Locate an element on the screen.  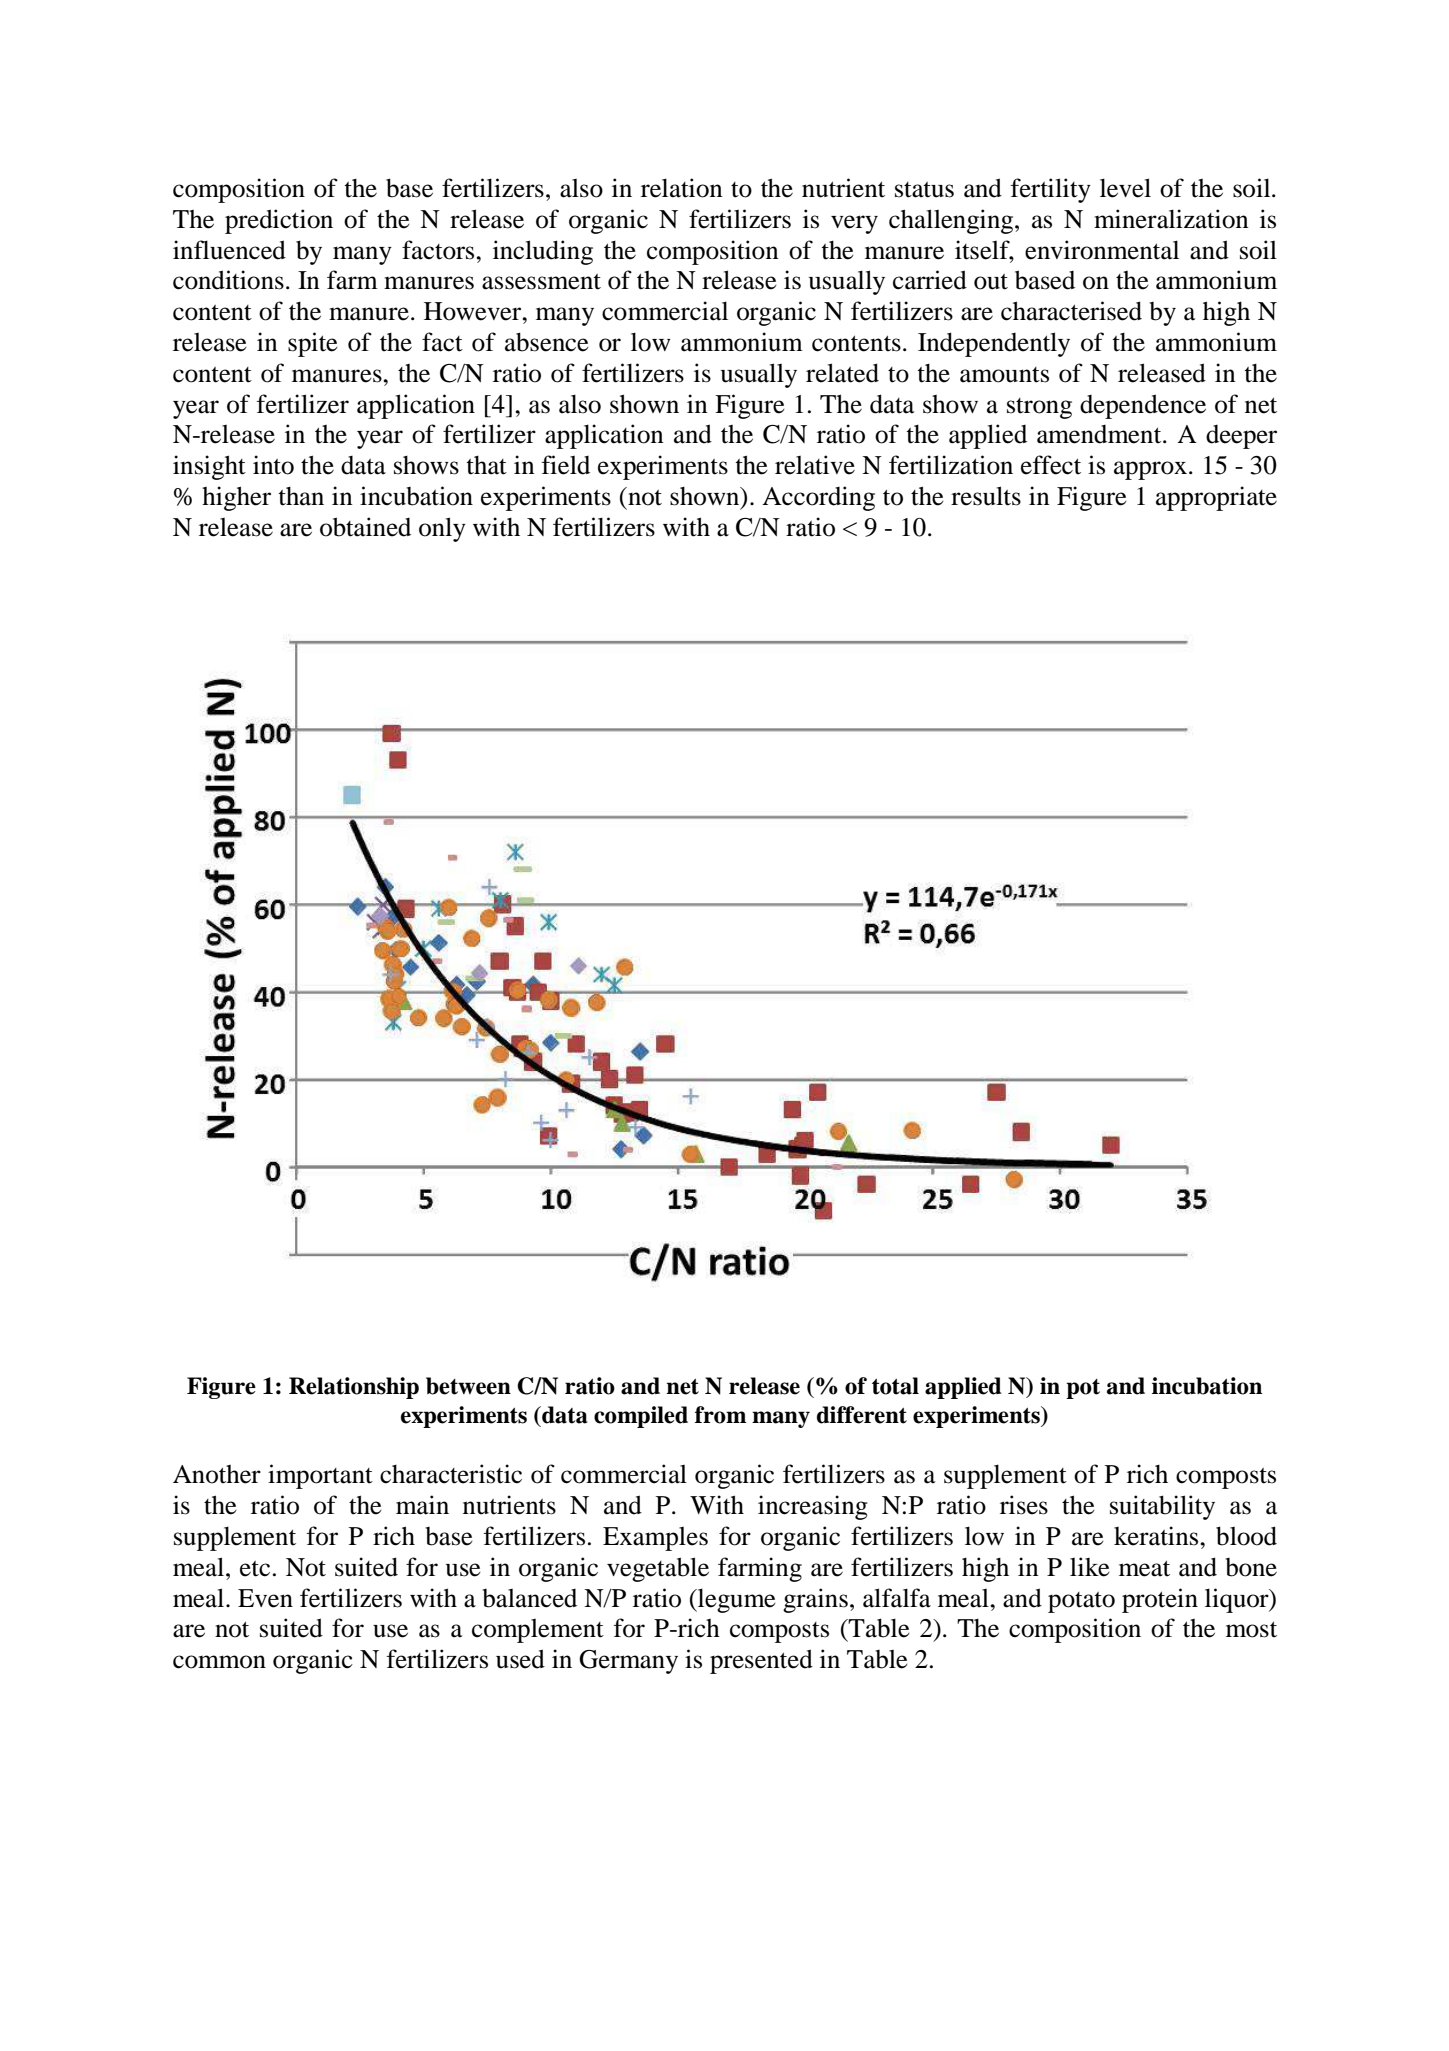
protein is located at coordinates (1160, 1600).
